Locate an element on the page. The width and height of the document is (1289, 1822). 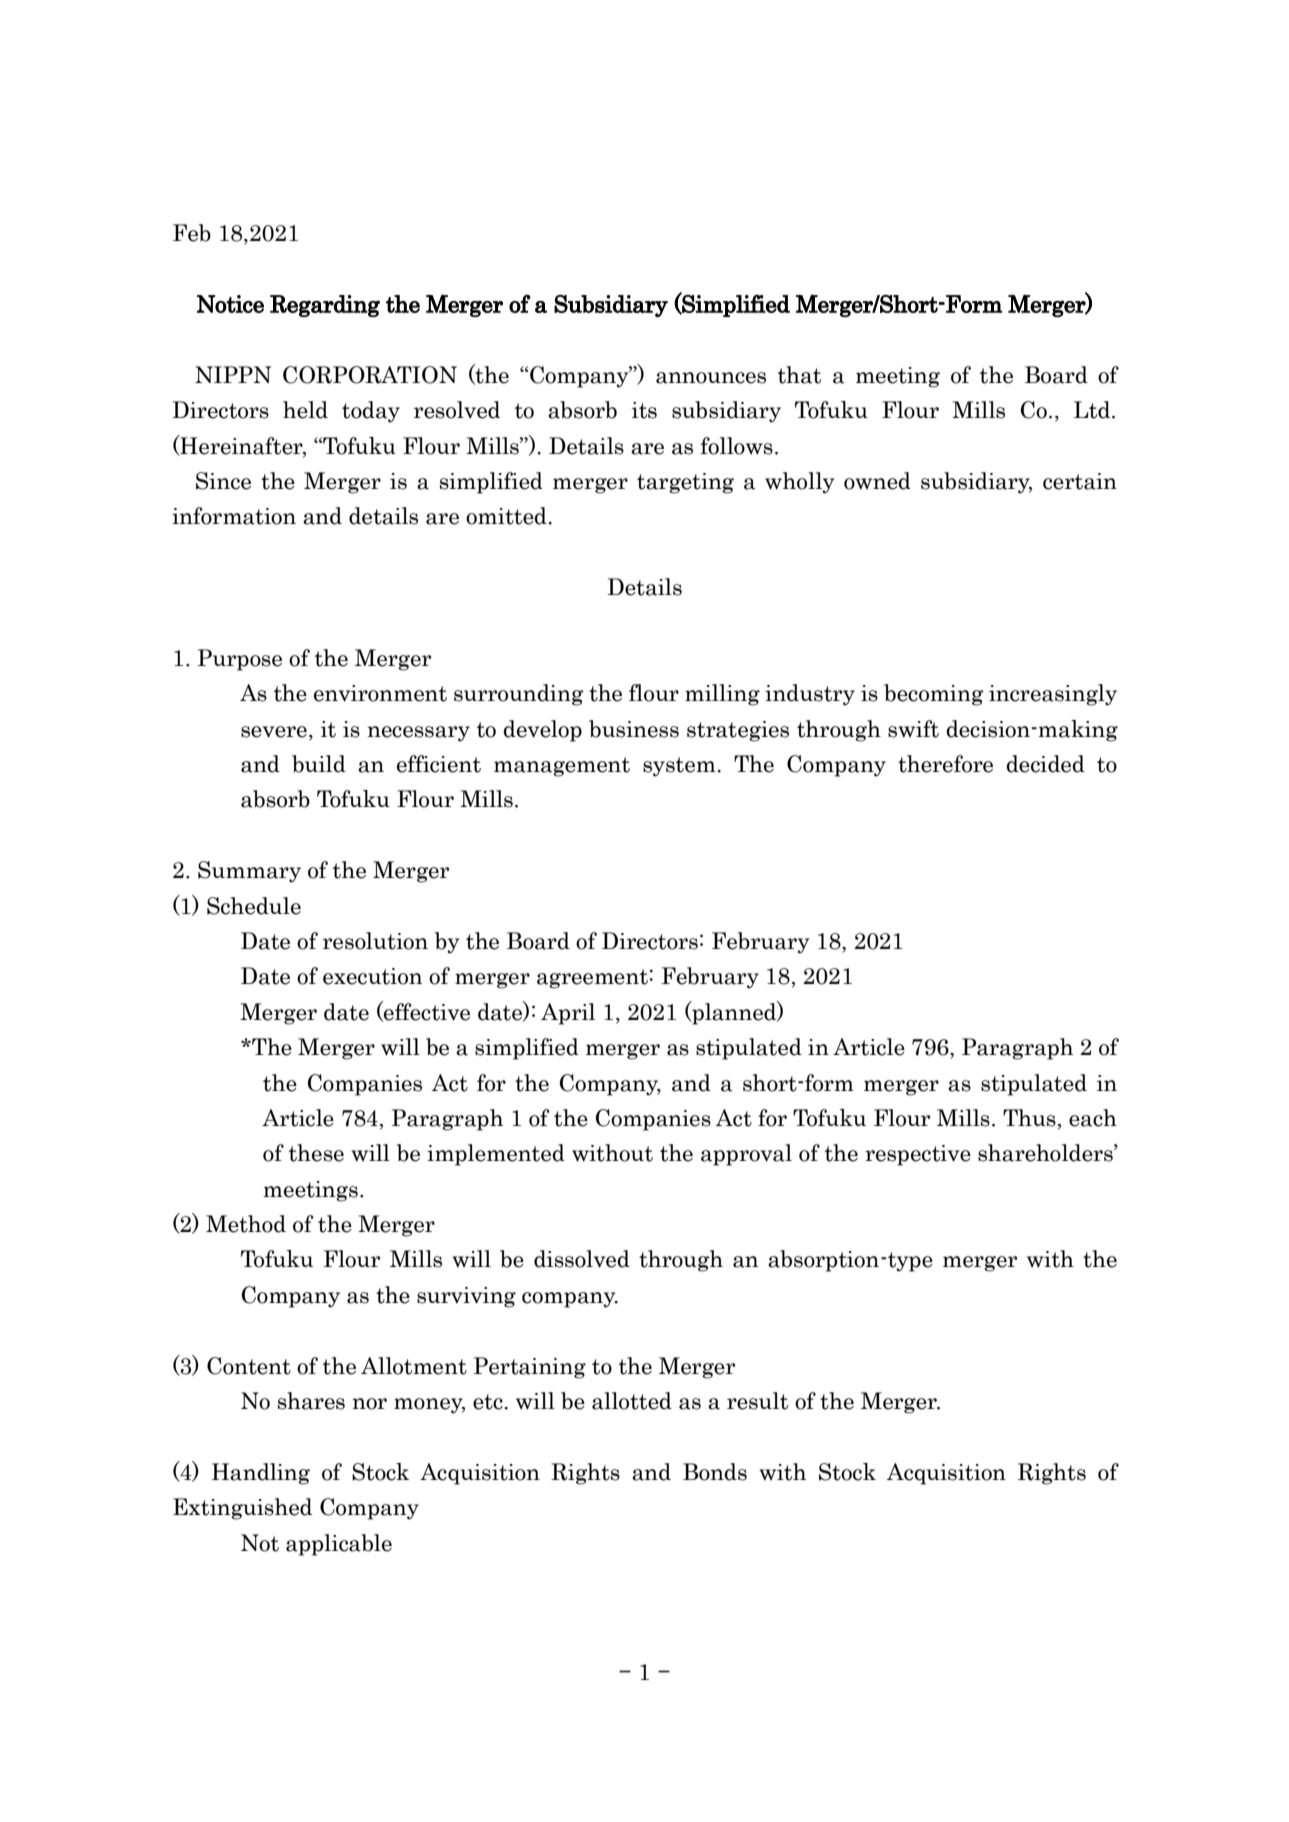
Purpose is located at coordinates (240, 660).
